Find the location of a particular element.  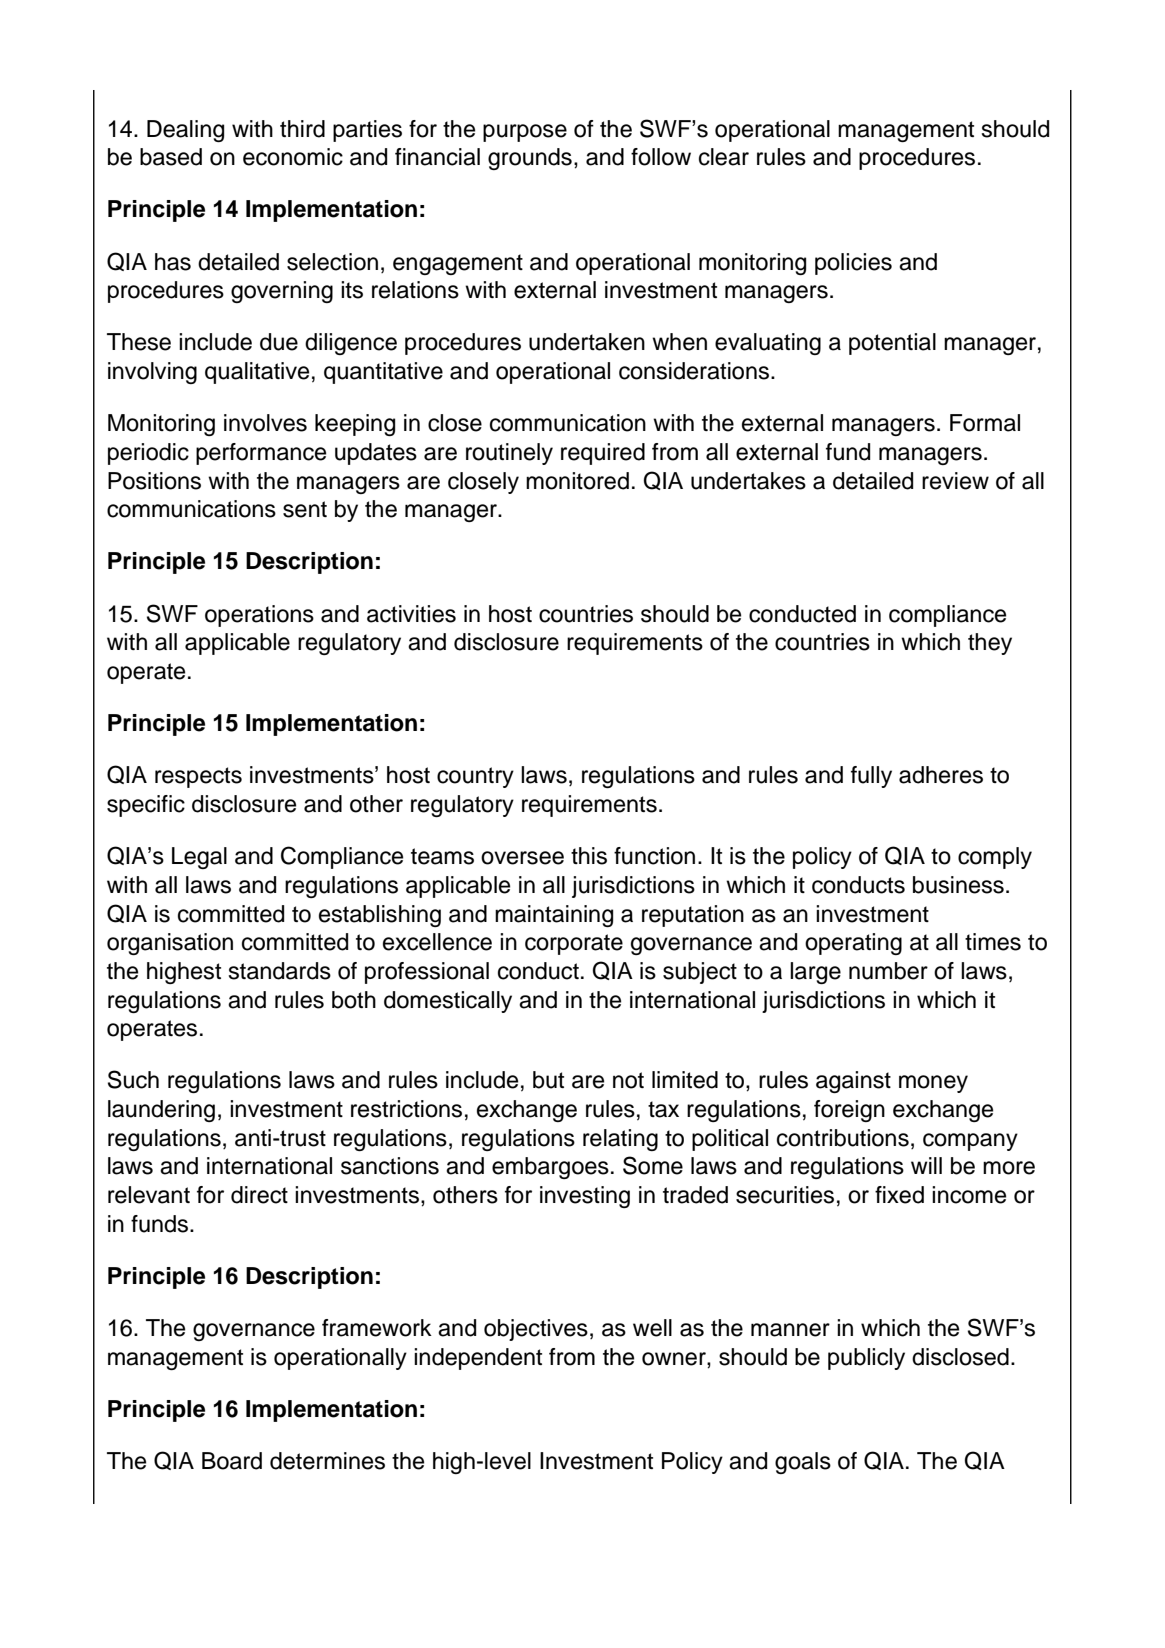

fully is located at coordinates (871, 777).
